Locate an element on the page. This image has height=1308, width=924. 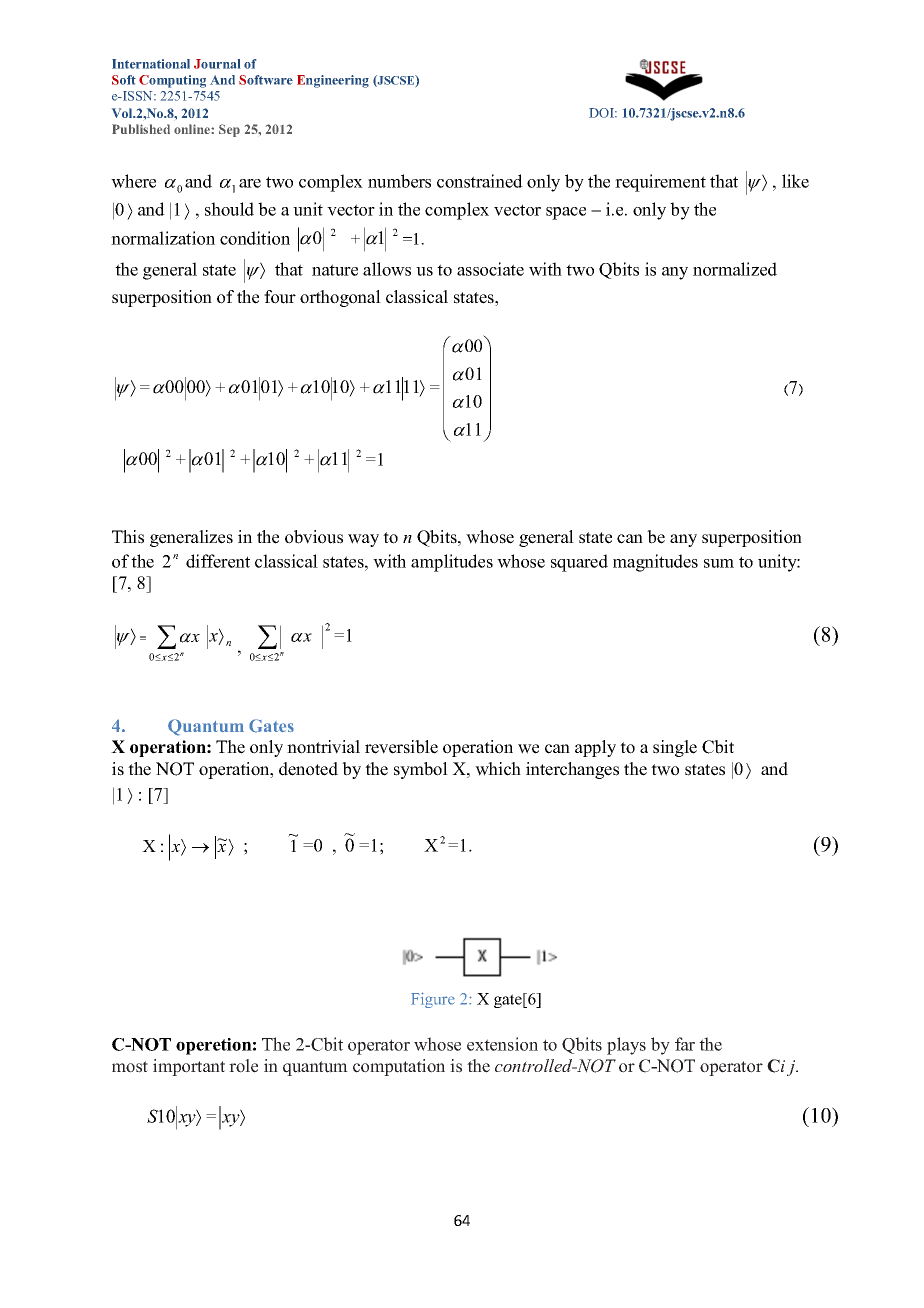
Computing is located at coordinates (172, 81).
